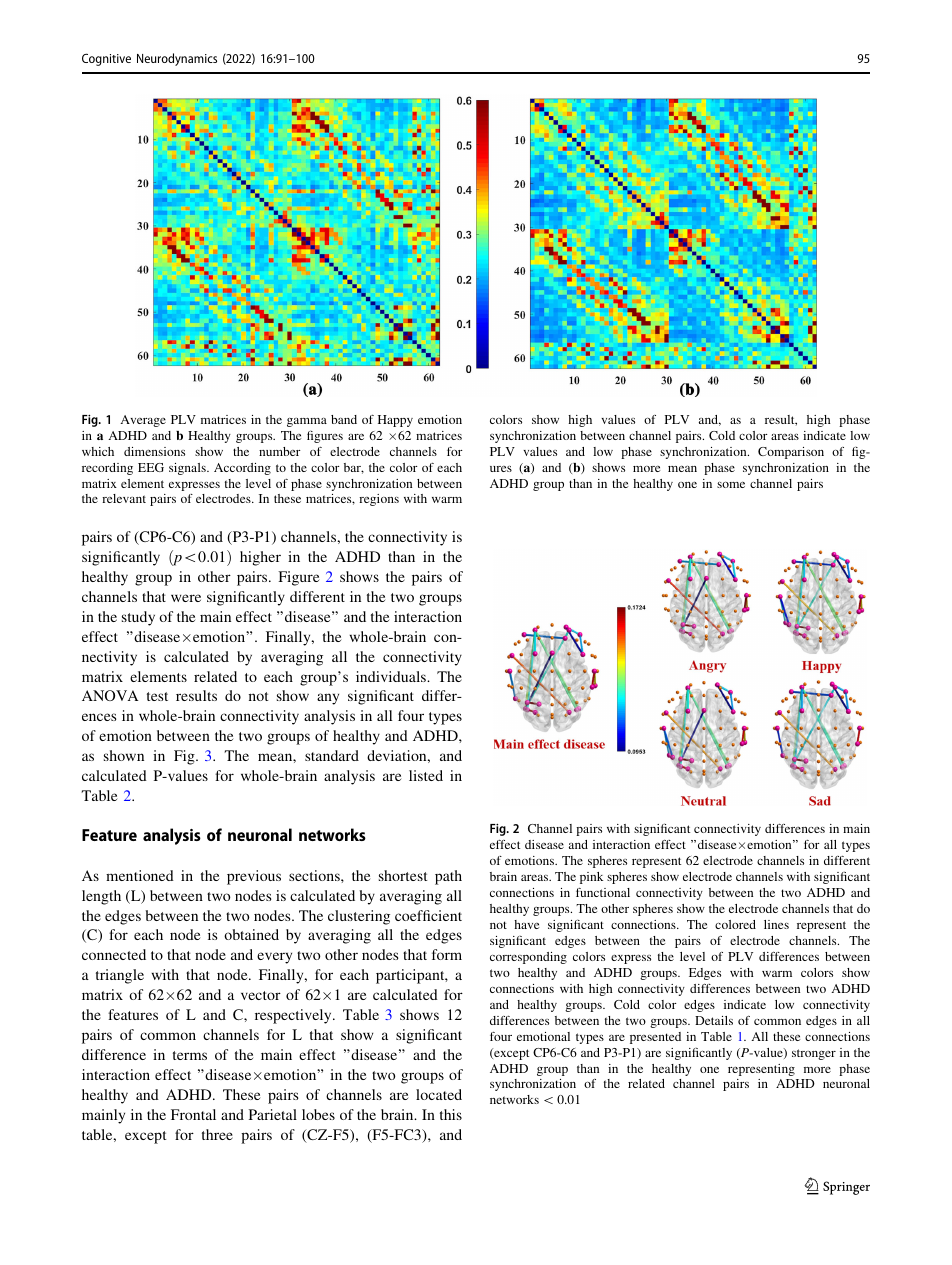  I want to click on path, so click(448, 877).
